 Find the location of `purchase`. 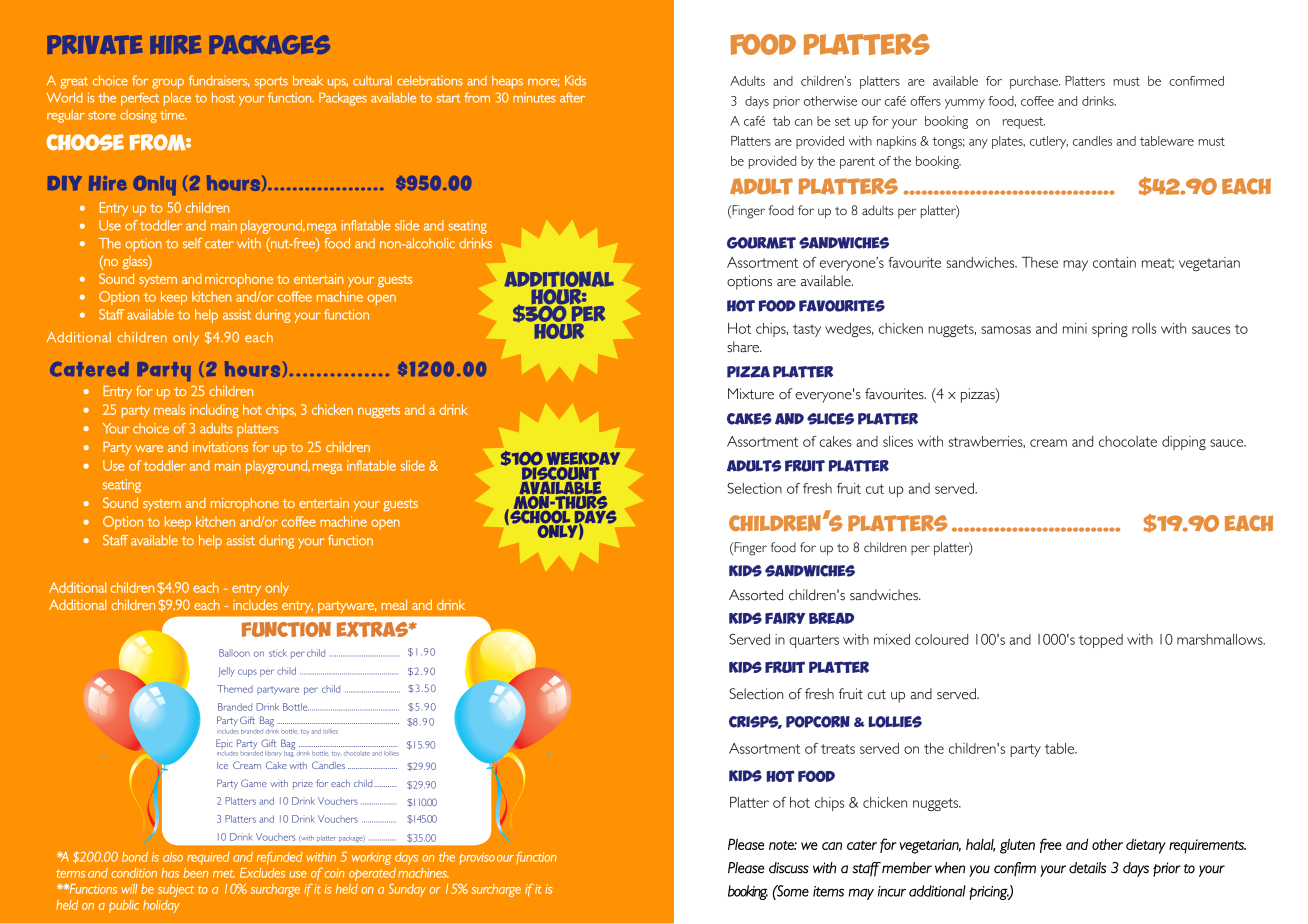

purchase is located at coordinates (1035, 82).
